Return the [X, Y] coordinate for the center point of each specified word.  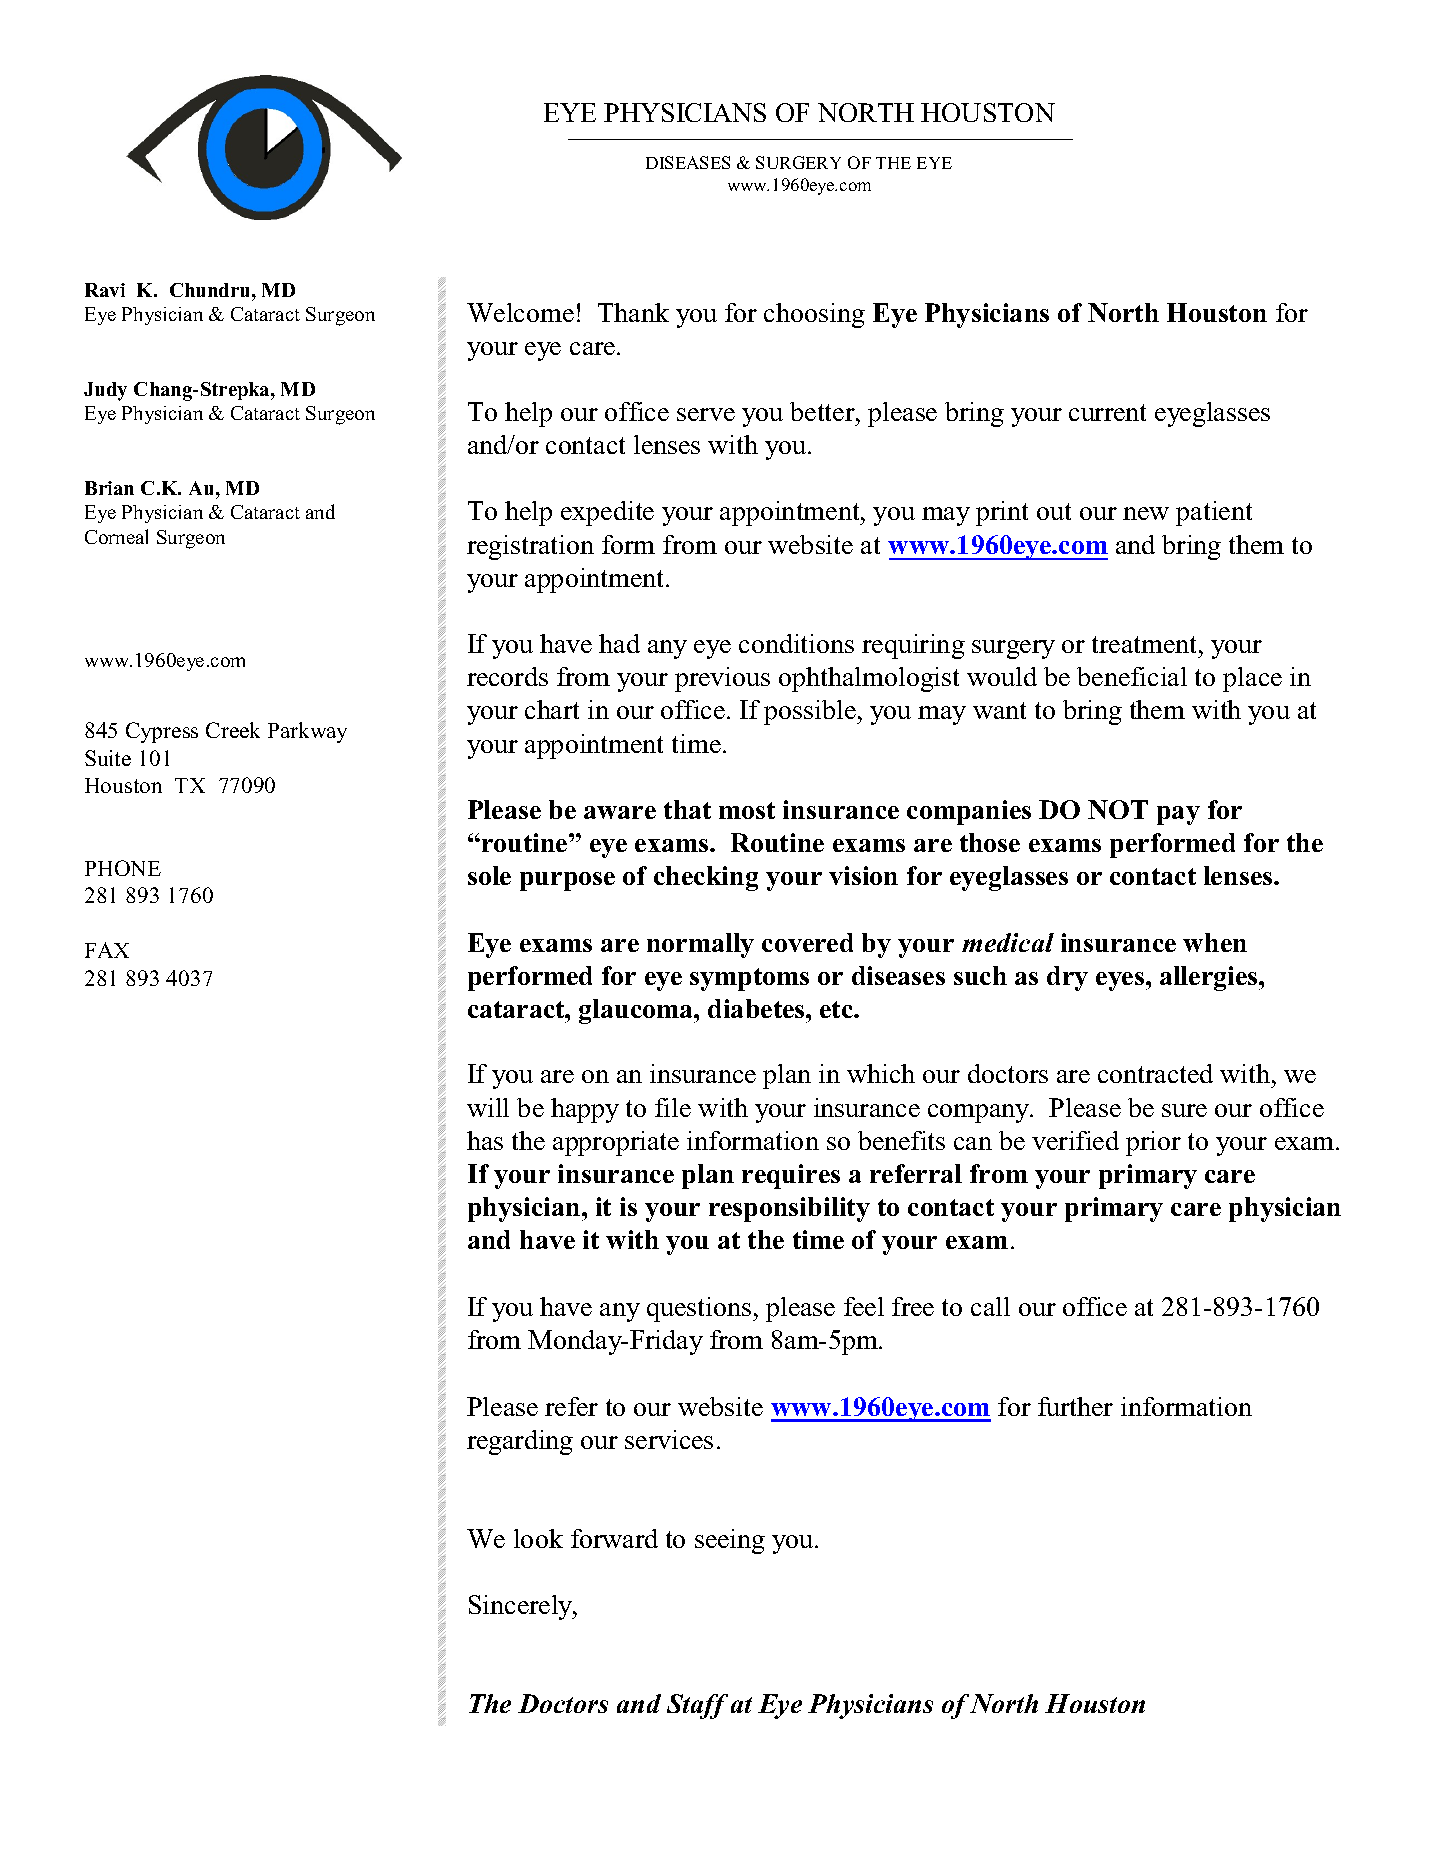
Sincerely [522, 1607]
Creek [233, 730]
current [1107, 412]
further [1075, 1406]
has [485, 1140]
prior [1153, 1143]
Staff [697, 1706]
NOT [1118, 809]
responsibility [789, 1209]
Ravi [105, 290]
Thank [633, 312]
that [687, 809]
